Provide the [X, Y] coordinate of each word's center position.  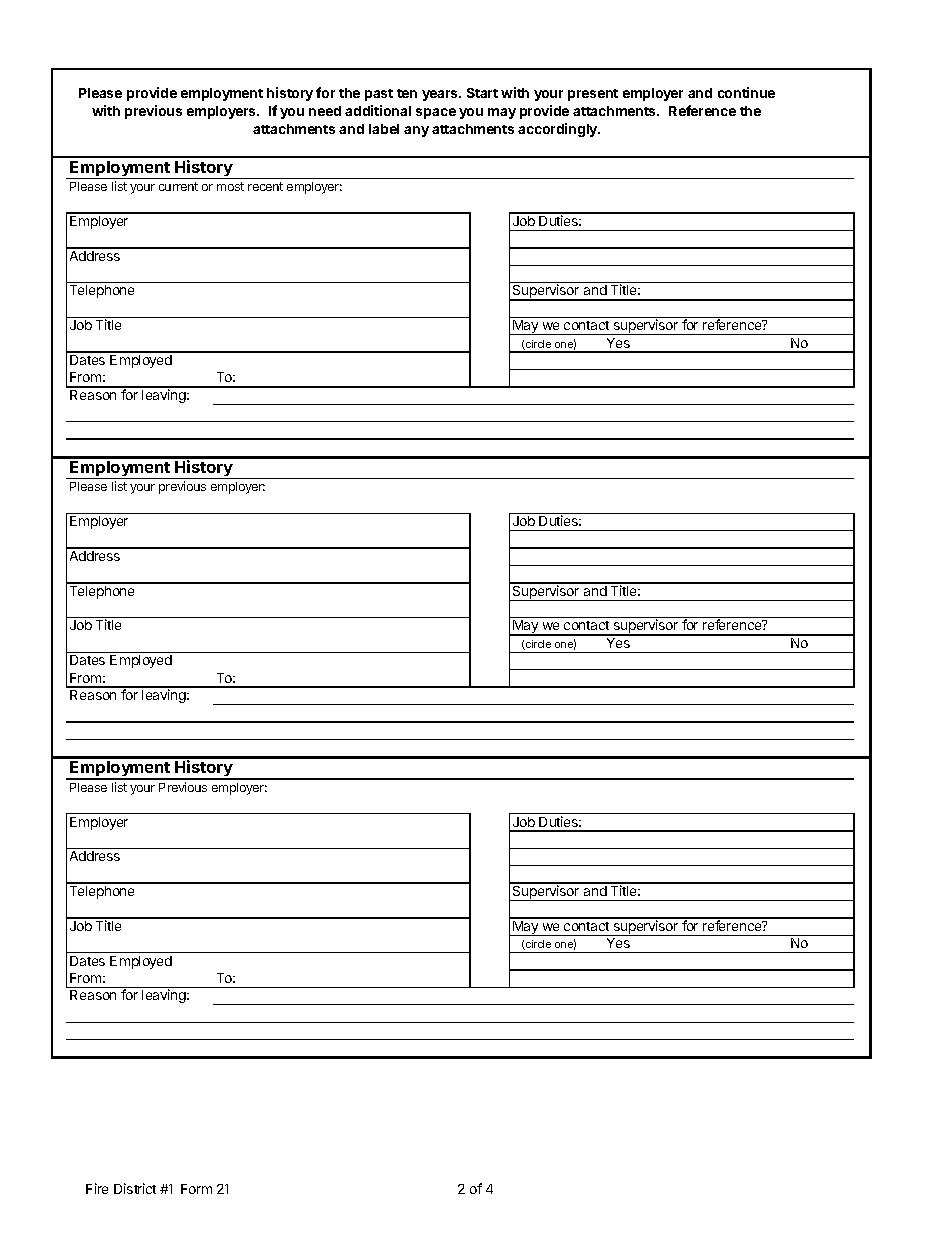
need [325, 111]
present [593, 95]
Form [196, 1189]
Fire [97, 1188]
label [384, 129]
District [135, 1188]
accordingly [559, 130]
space [436, 113]
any [416, 131]
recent [265, 186]
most [230, 186]
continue [746, 92]
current [178, 186]
